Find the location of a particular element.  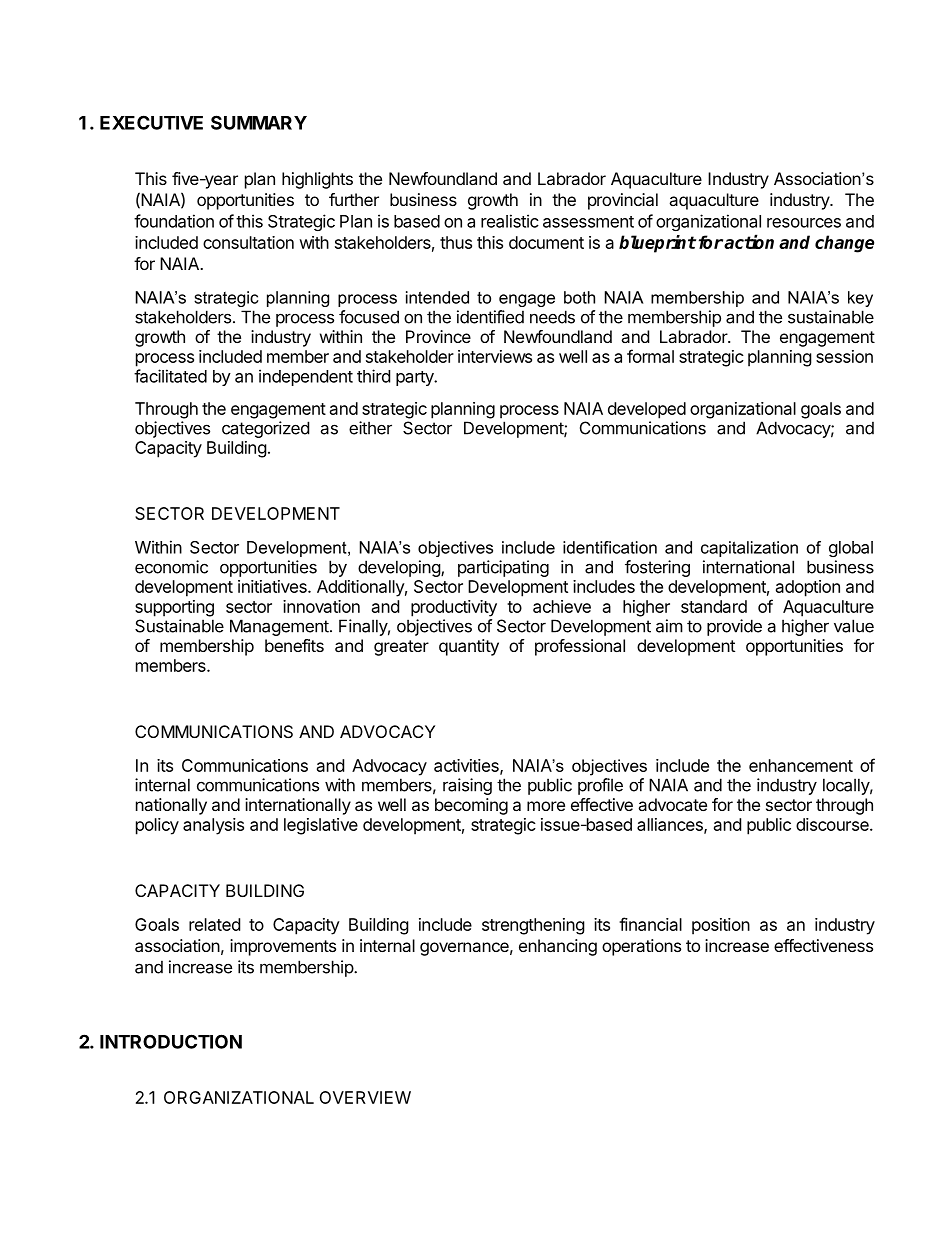

INTRODUCTION is located at coordinates (171, 1041).
